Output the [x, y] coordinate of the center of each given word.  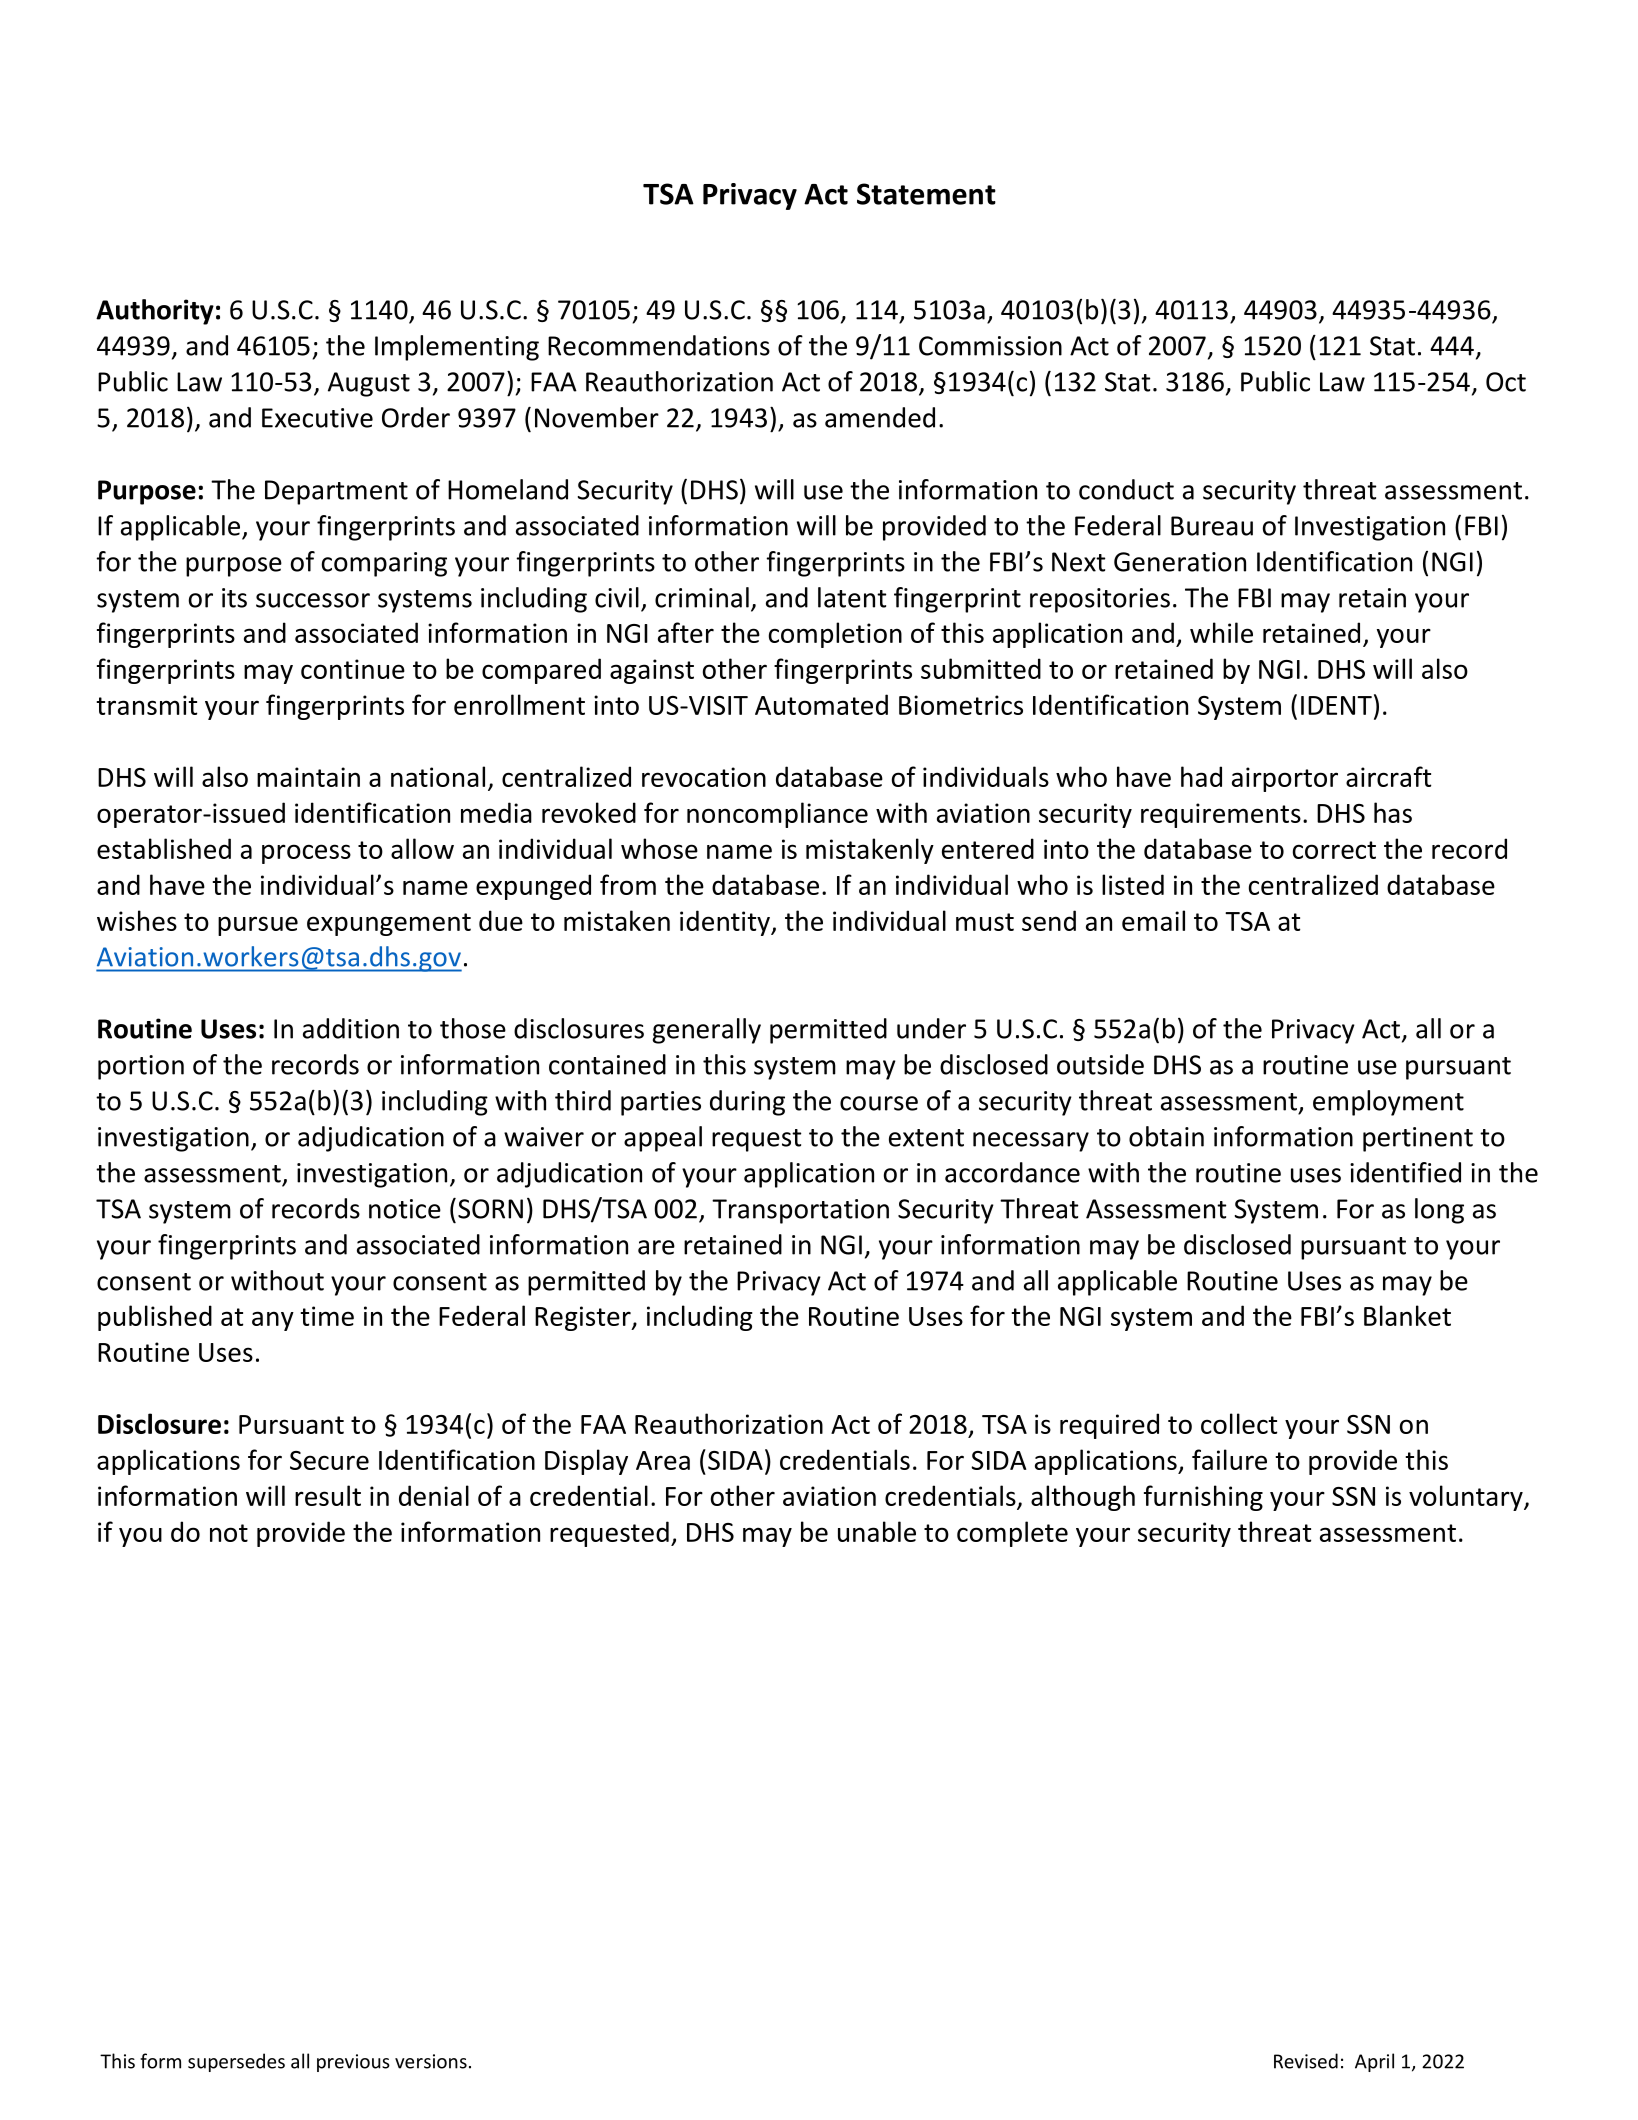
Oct [1506, 382]
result [328, 1495]
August [369, 384]
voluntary [1467, 1498]
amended [880, 417]
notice [405, 1209]
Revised [1306, 2061]
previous [353, 2063]
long [1439, 1211]
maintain [308, 777]
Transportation [800, 1211]
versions [431, 2061]
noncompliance [777, 815]
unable [877, 1531]
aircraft [1388, 776]
